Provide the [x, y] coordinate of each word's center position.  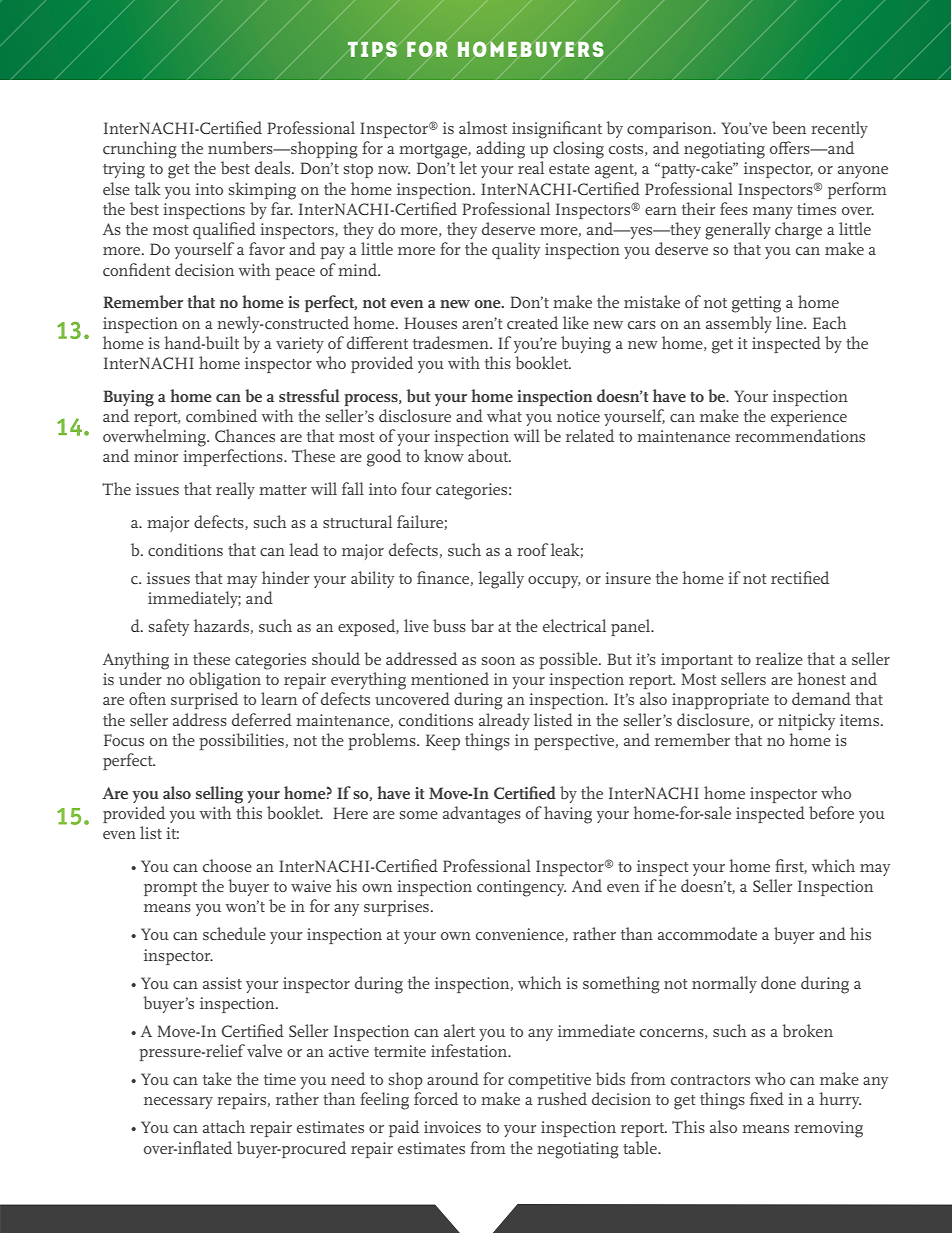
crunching [140, 150]
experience [809, 418]
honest [821, 678]
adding [500, 150]
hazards [221, 625]
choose [227, 865]
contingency [521, 888]
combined [221, 415]
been [789, 127]
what [504, 415]
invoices [452, 1127]
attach [224, 1126]
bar [482, 625]
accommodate [707, 933]
